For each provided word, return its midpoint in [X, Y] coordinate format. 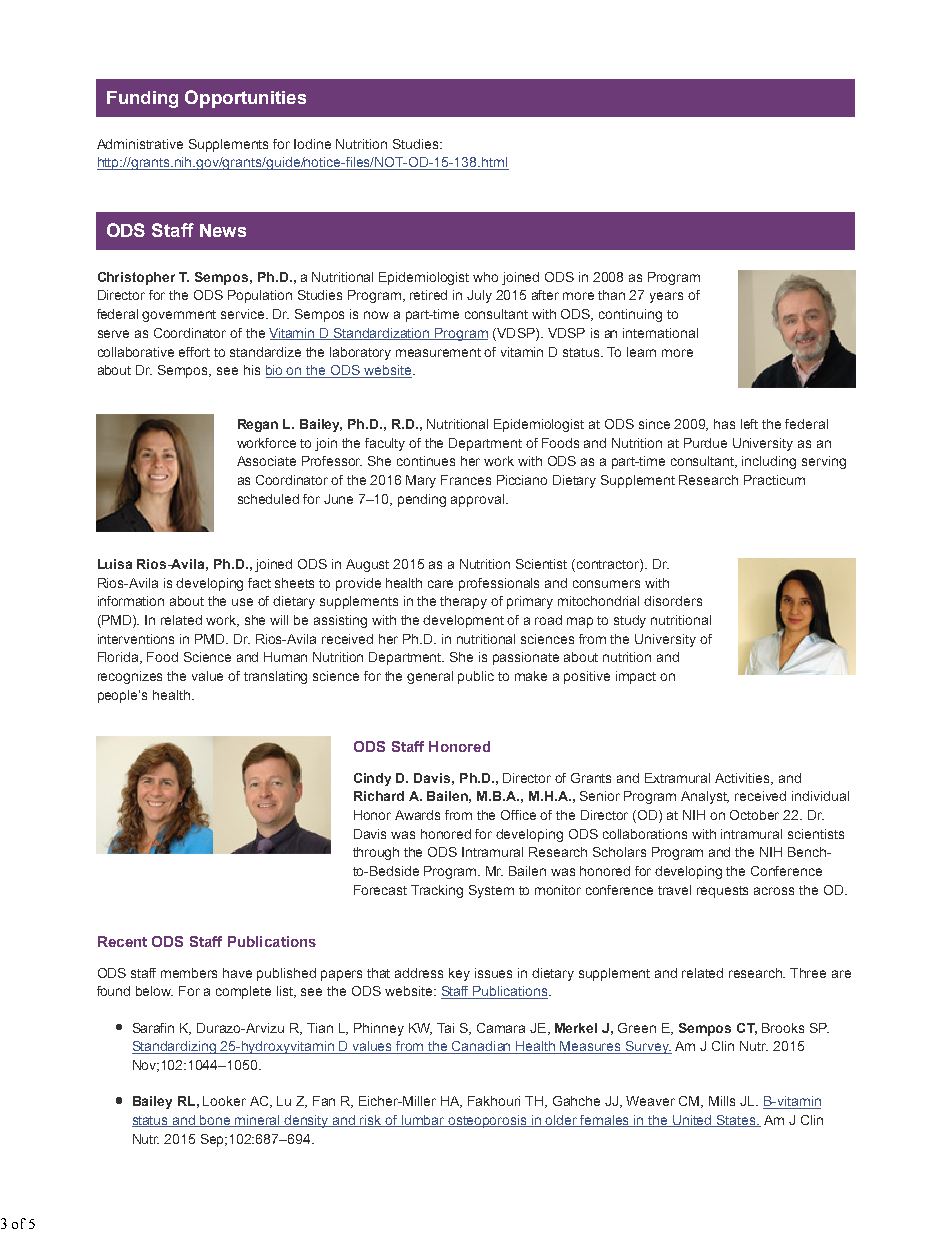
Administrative [140, 144]
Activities [744, 779]
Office [518, 815]
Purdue [705, 443]
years [666, 297]
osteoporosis [488, 1121]
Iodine [312, 144]
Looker [224, 1101]
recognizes [130, 677]
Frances [466, 480]
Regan [258, 425]
